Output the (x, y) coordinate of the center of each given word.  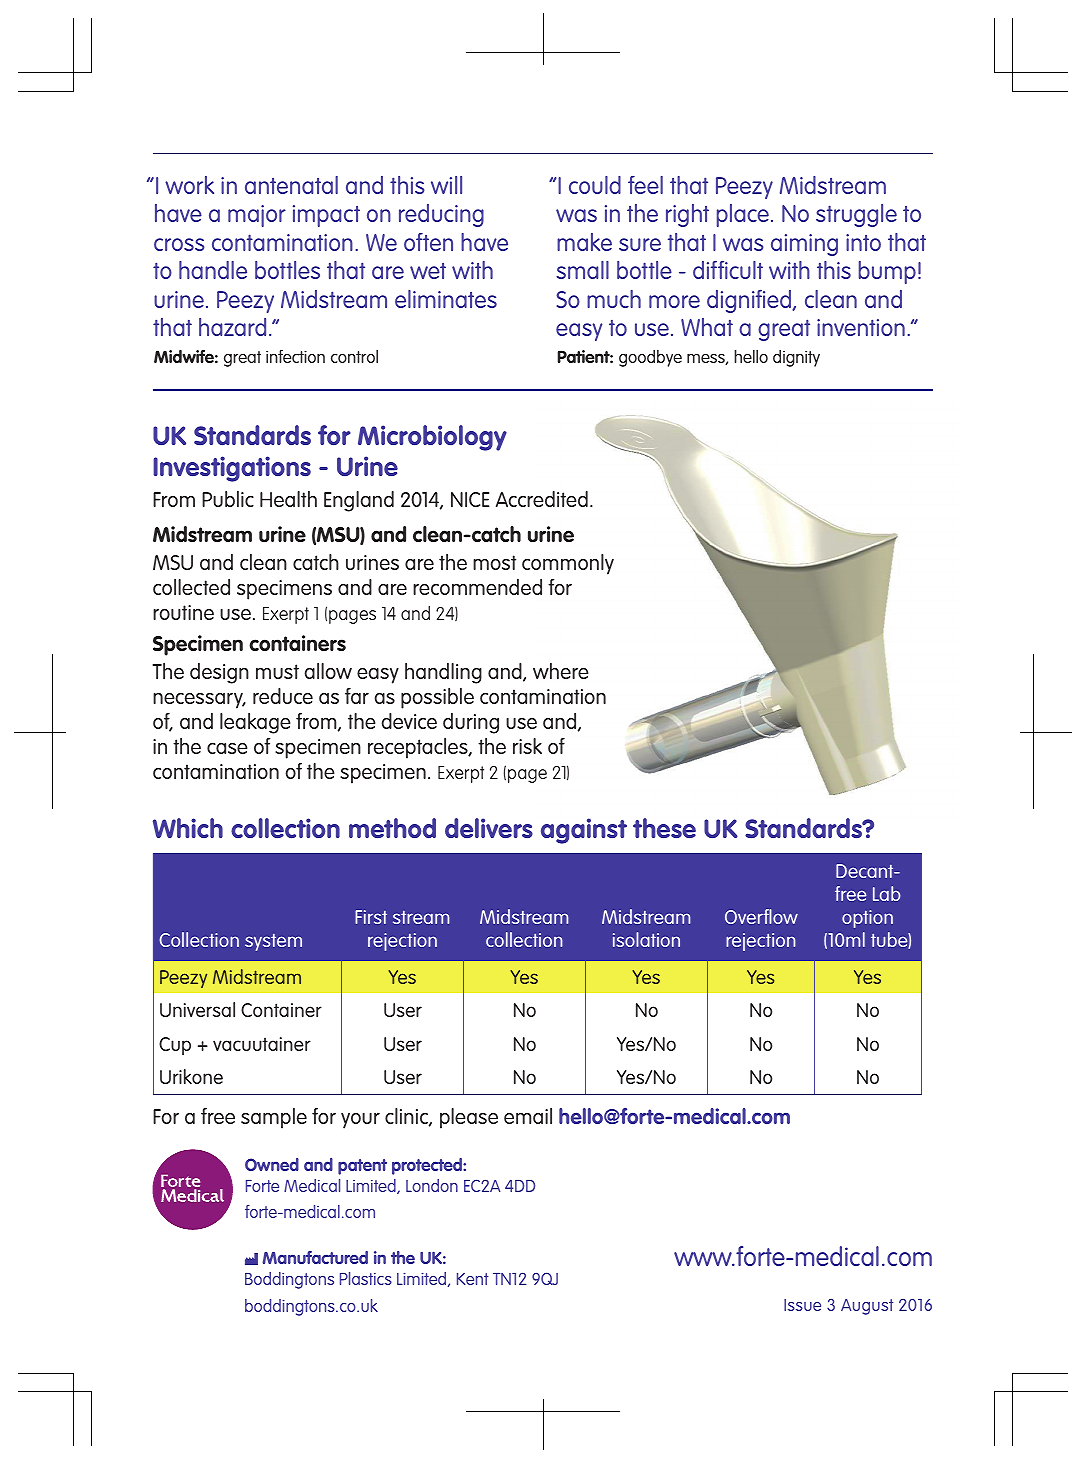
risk (527, 746)
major (257, 216)
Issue (802, 1305)
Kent (472, 1279)
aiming (804, 245)
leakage (255, 723)
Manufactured (315, 1257)
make (584, 242)
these (664, 828)
